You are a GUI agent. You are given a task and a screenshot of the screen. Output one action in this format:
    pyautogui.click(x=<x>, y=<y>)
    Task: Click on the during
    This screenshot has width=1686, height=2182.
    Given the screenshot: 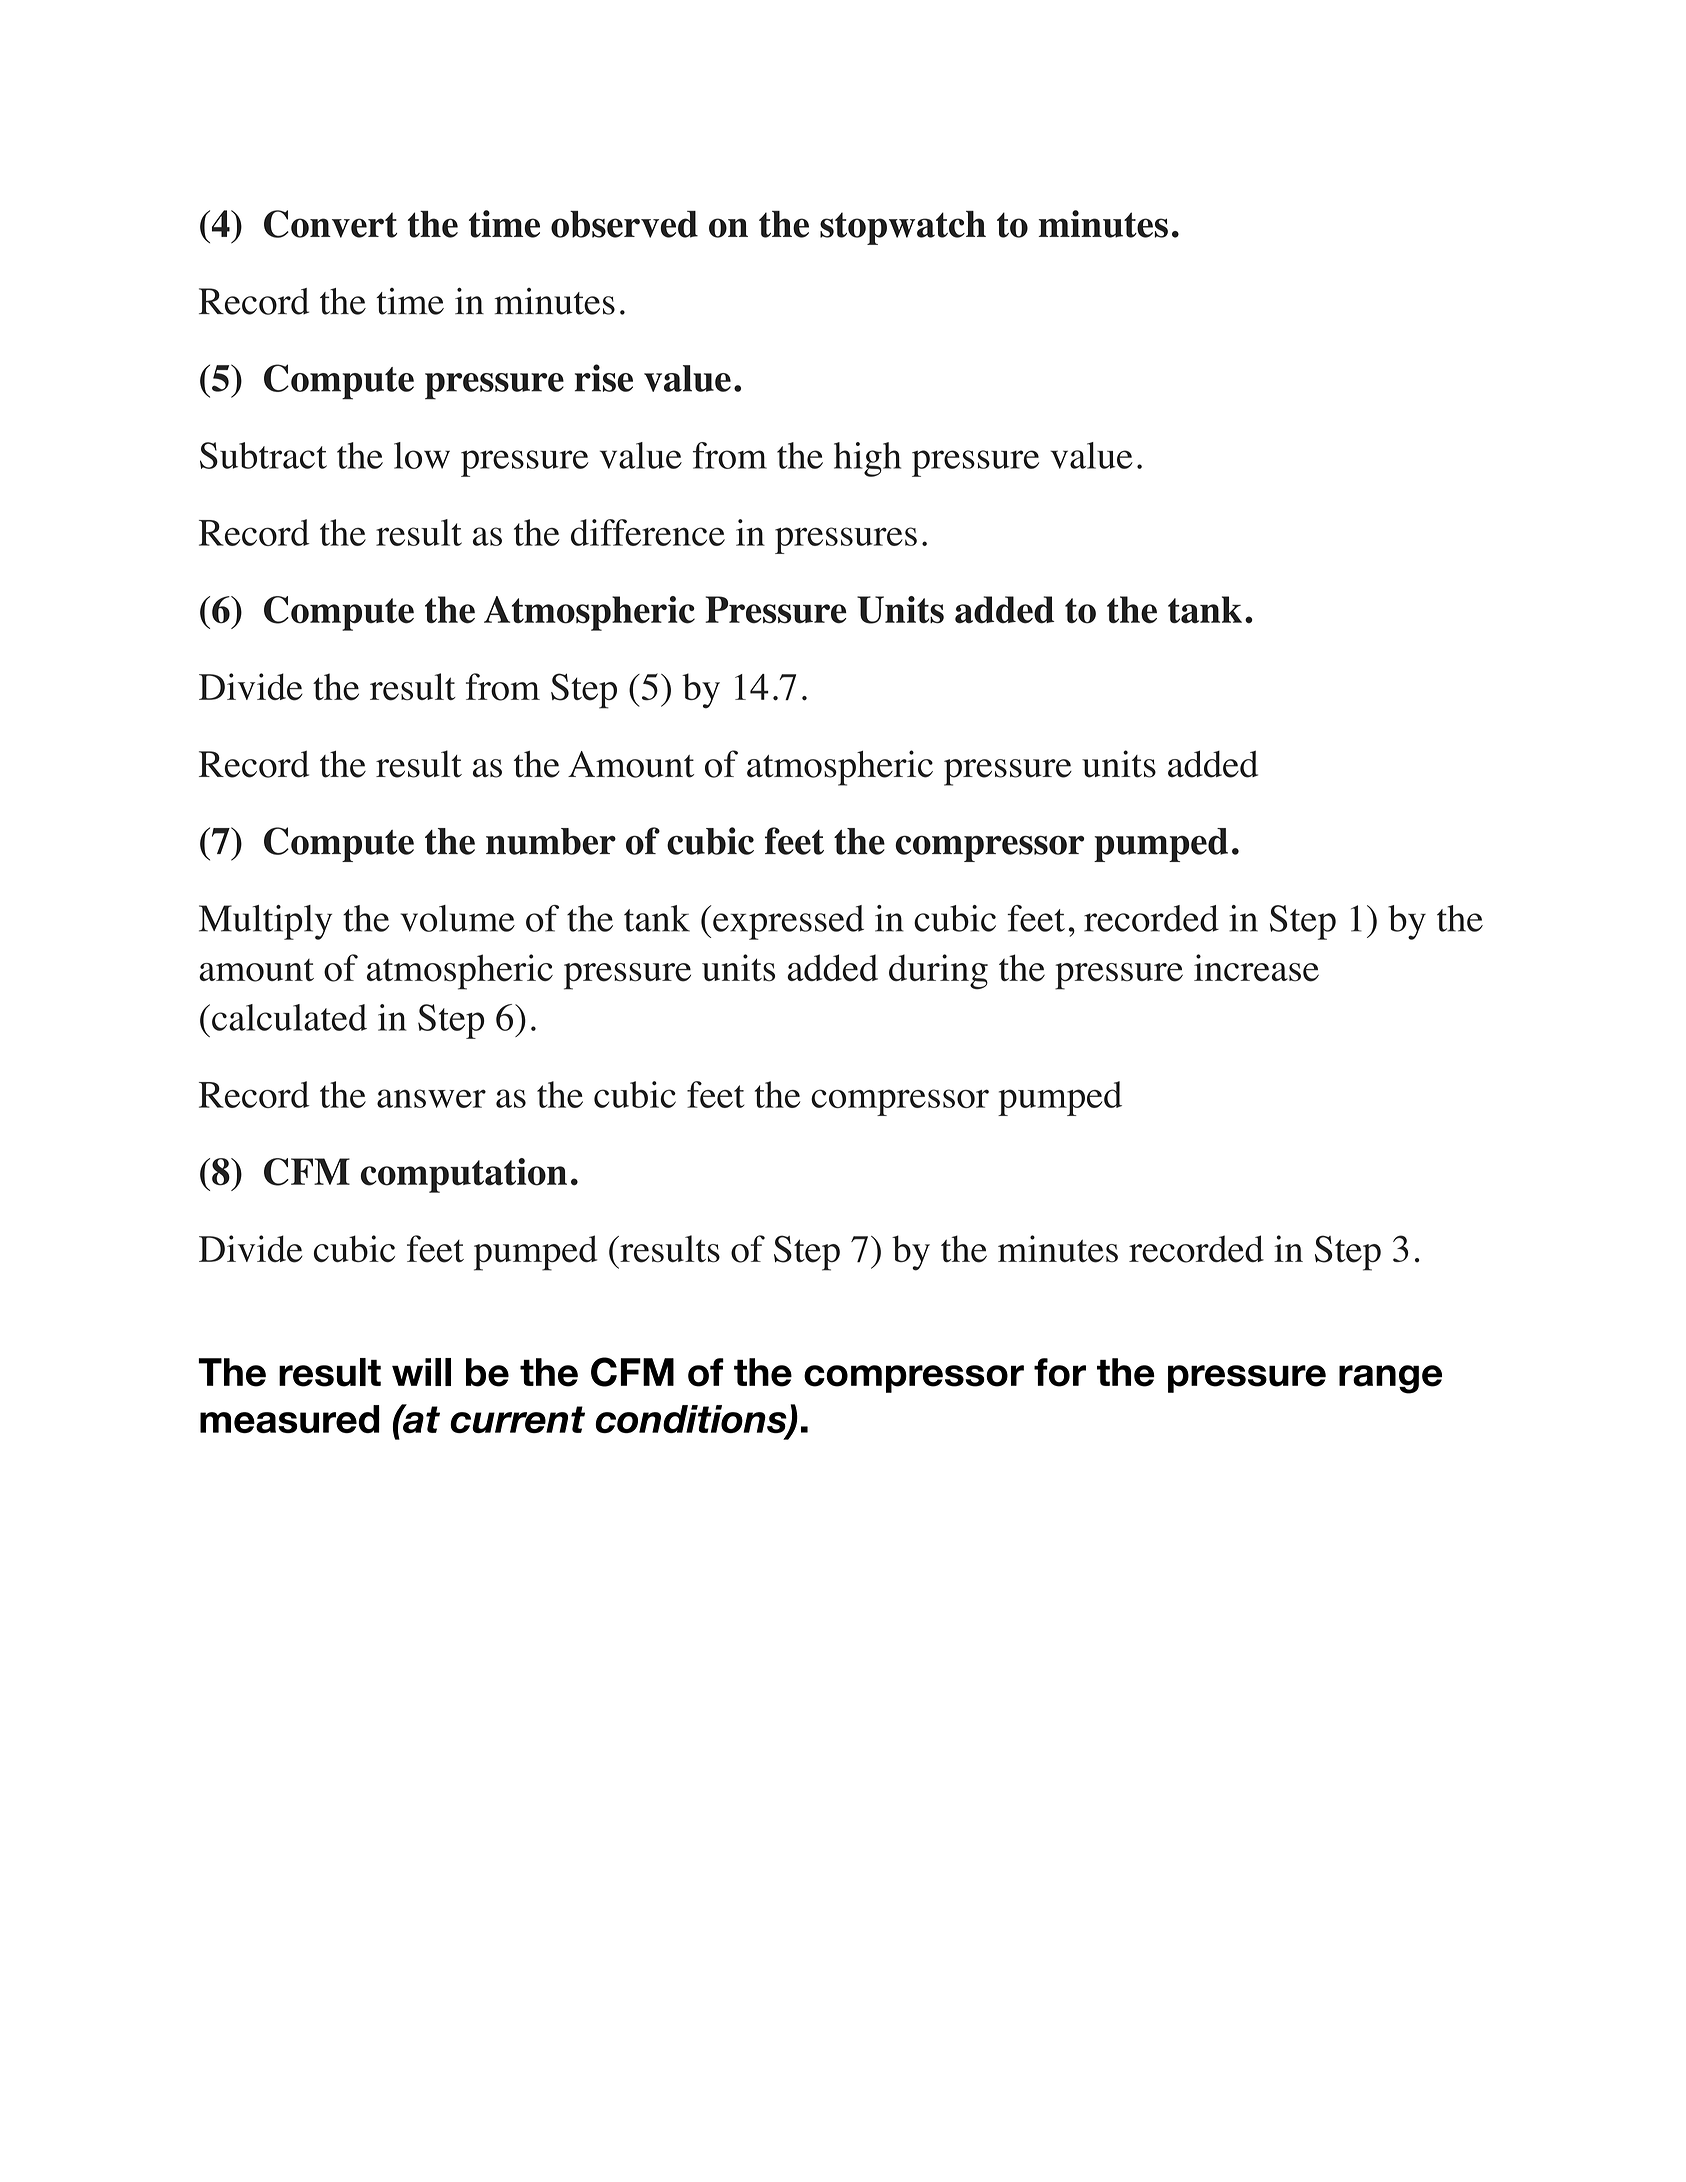 What is the action you would take?
    pyautogui.click(x=938, y=972)
